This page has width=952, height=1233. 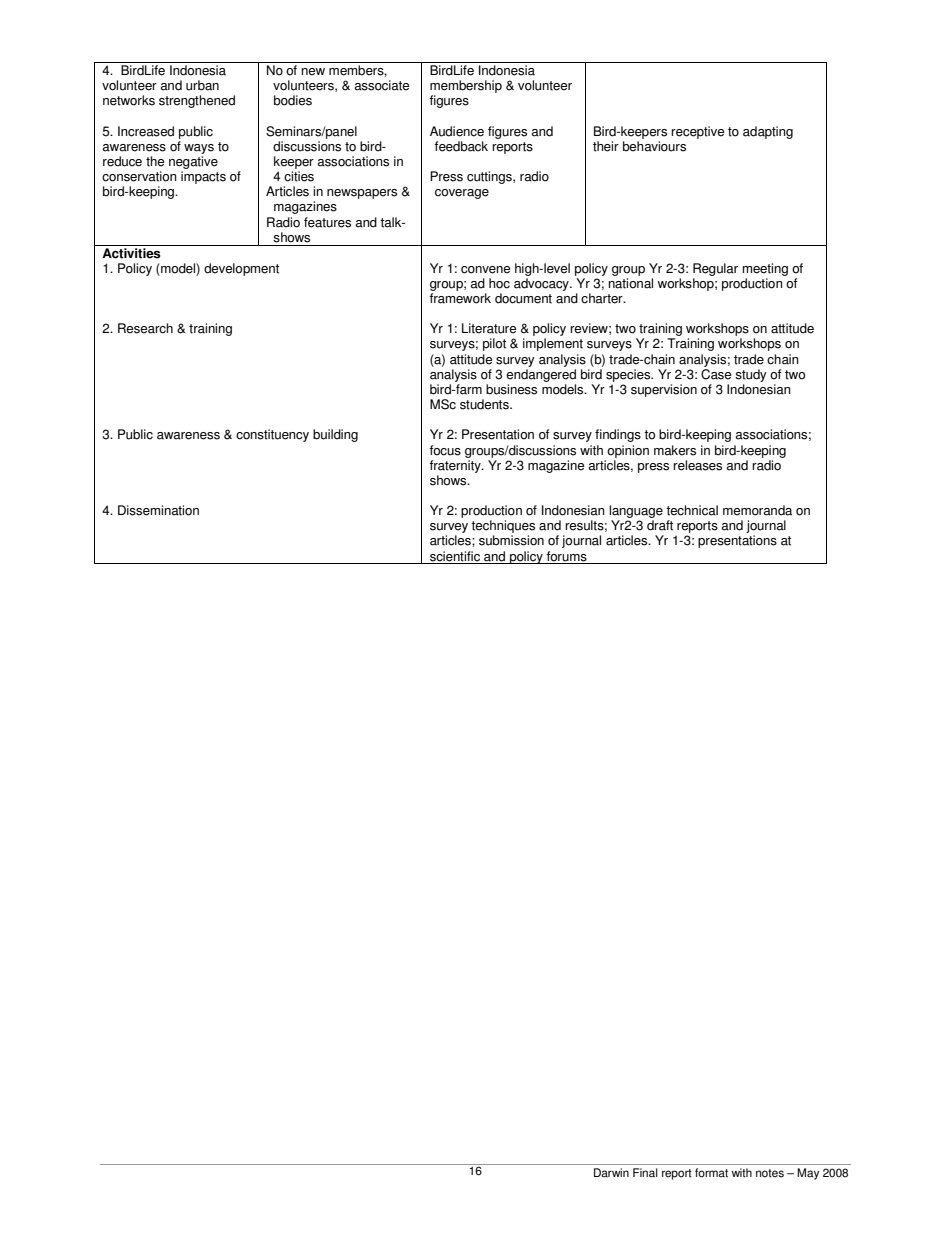 I want to click on draft, so click(x=660, y=525).
